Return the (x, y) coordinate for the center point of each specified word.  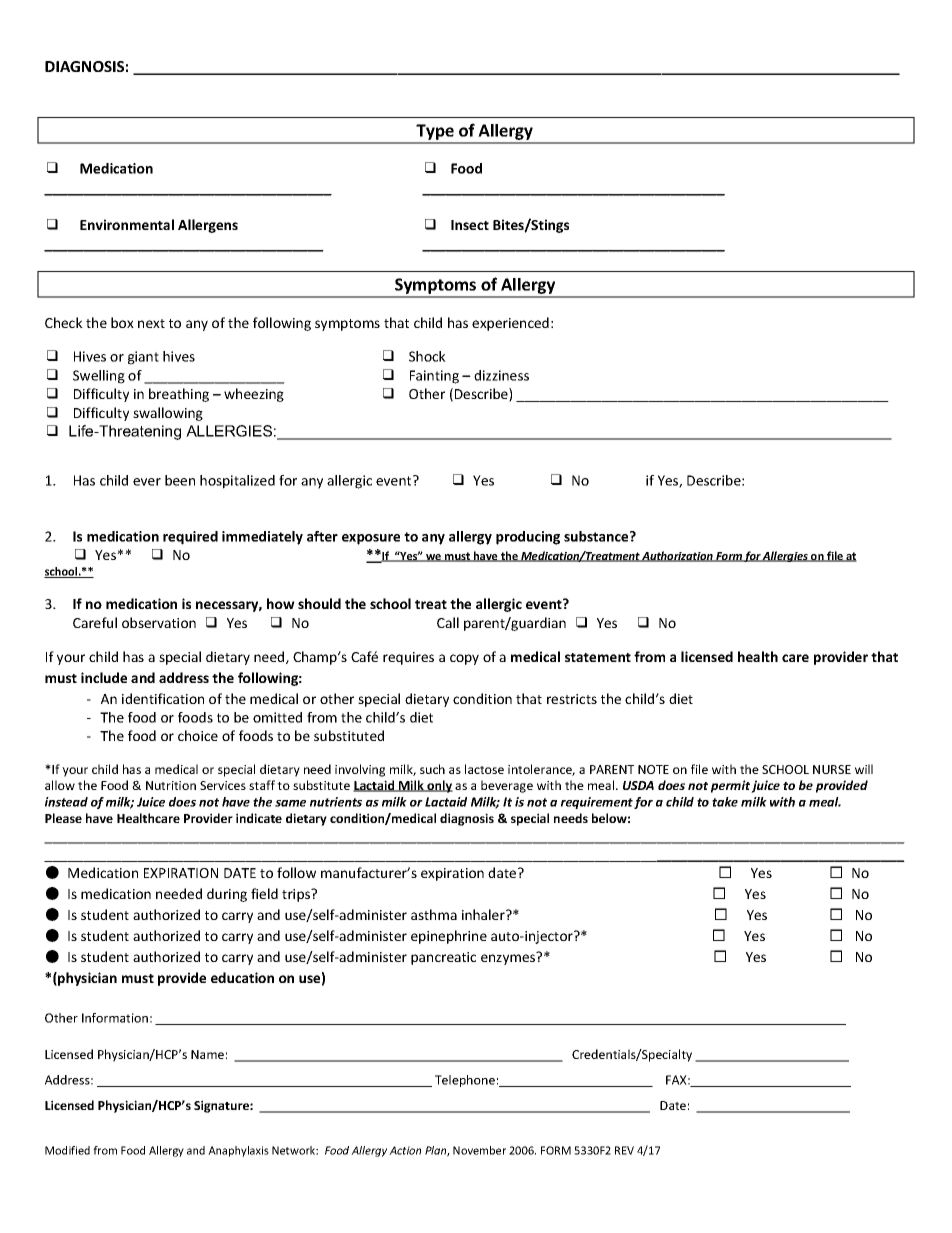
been (180, 480)
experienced (510, 324)
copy (464, 659)
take (725, 802)
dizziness (501, 375)
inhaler (484, 914)
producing (528, 538)
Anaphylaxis (238, 1151)
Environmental (127, 224)
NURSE (832, 769)
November (479, 1150)
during (227, 895)
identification (163, 698)
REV (624, 1150)
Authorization (678, 556)
